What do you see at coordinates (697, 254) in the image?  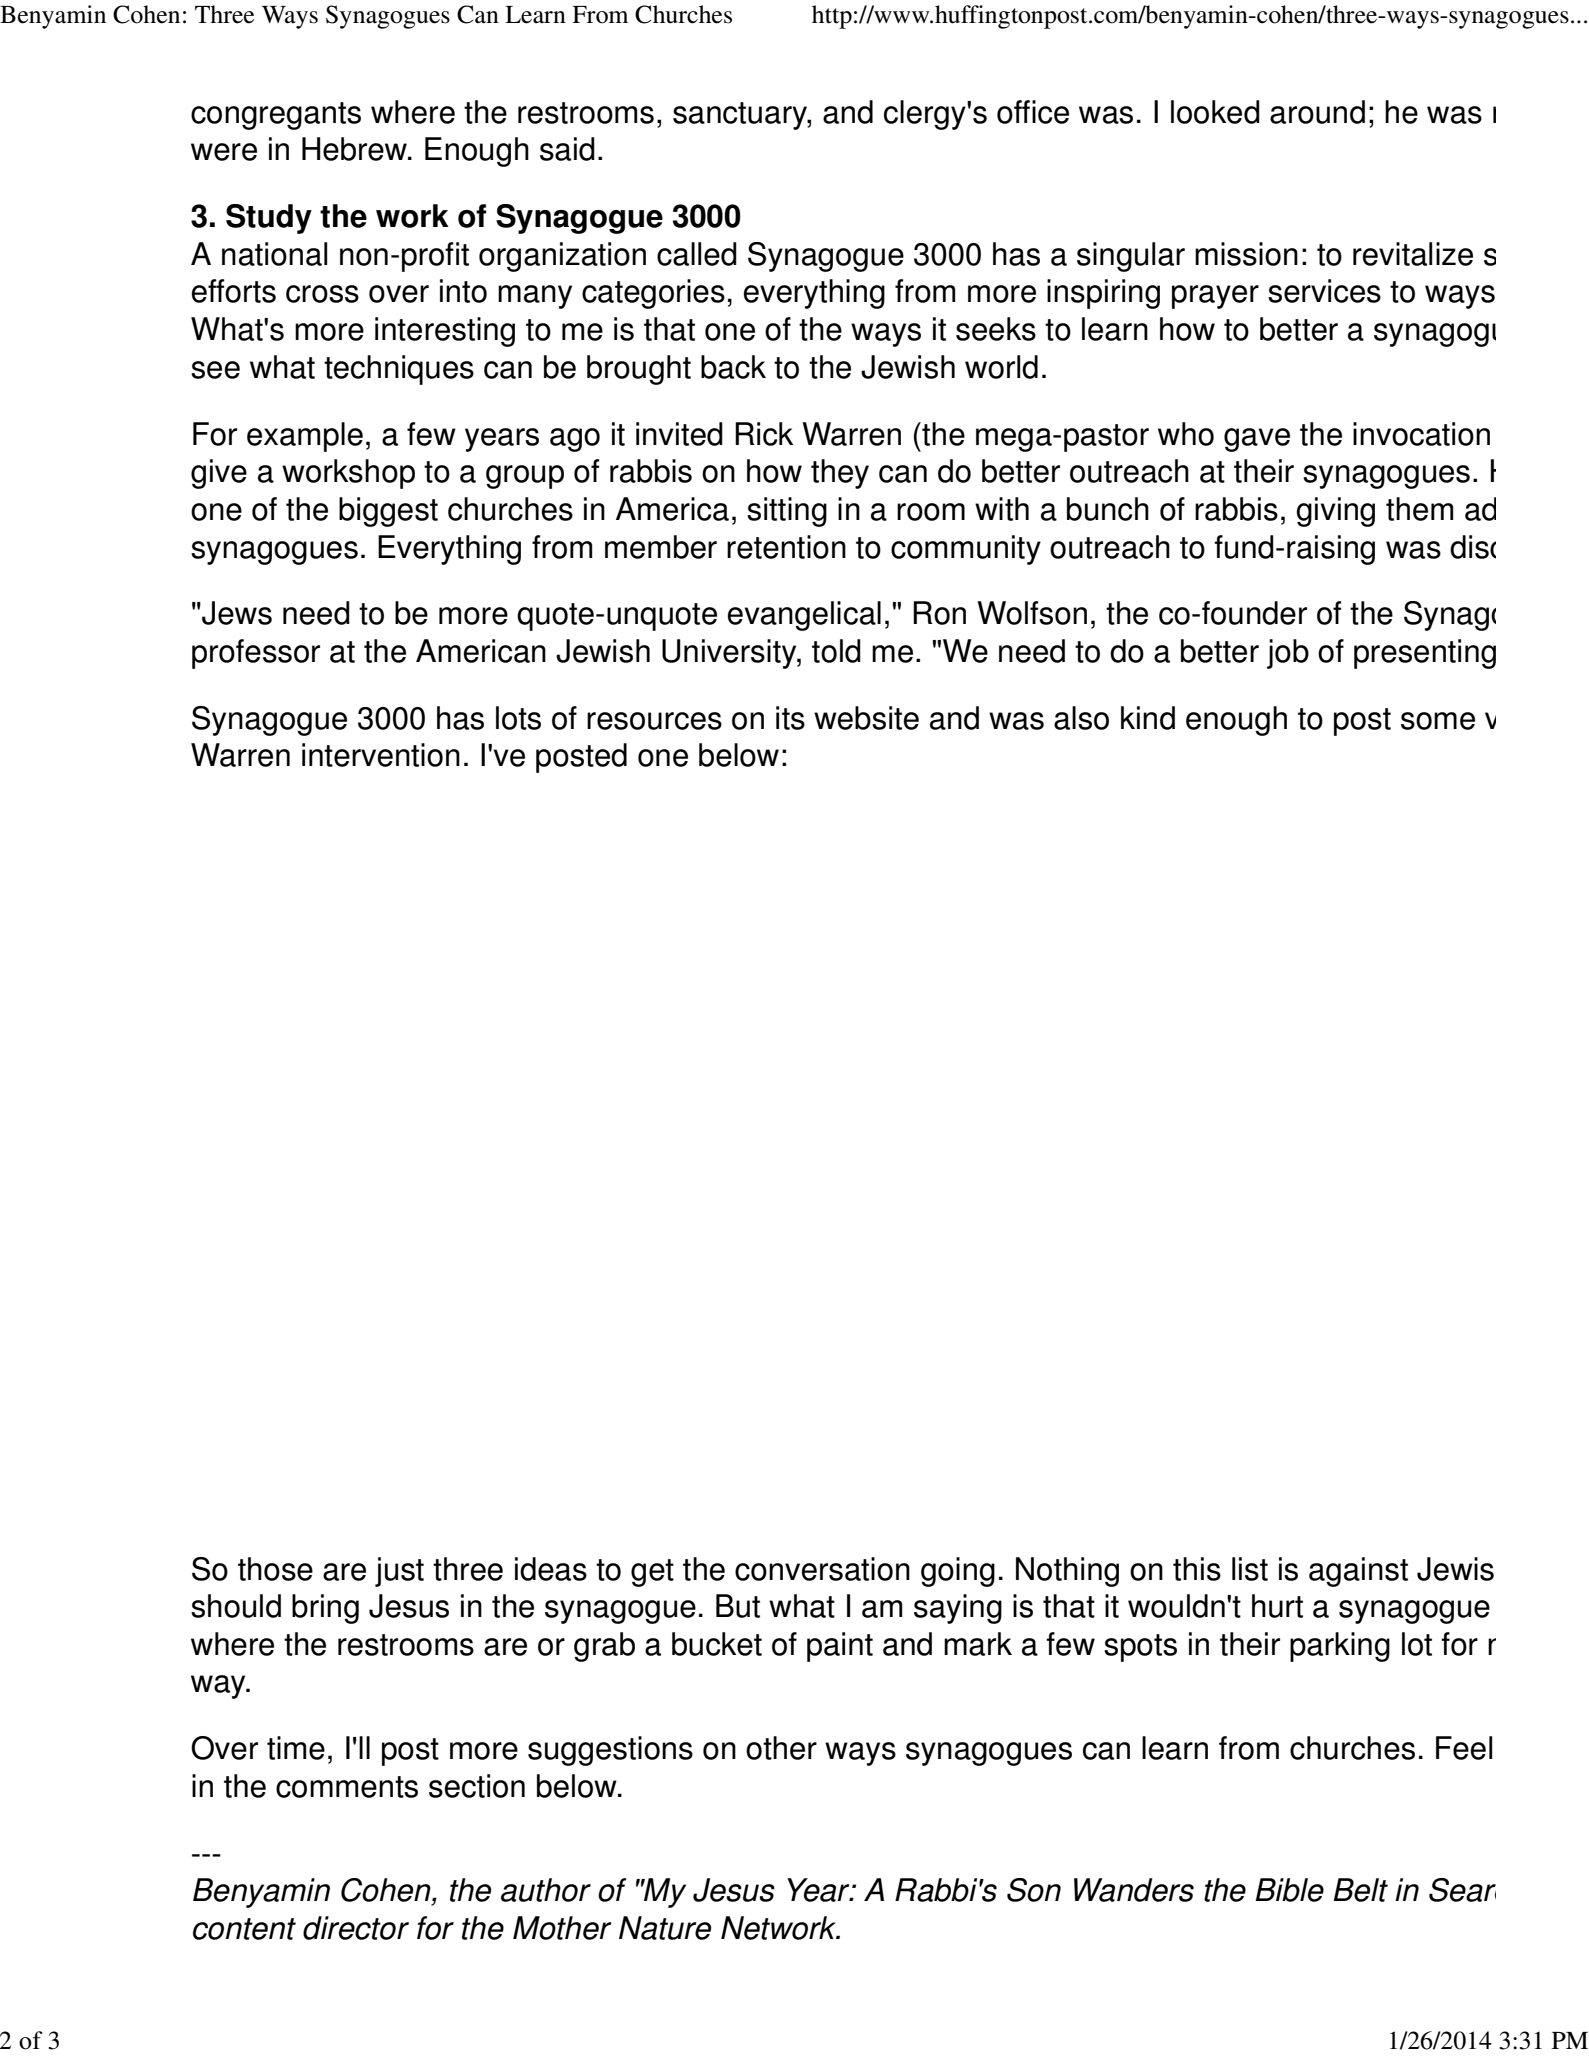 I see `called` at bounding box center [697, 254].
